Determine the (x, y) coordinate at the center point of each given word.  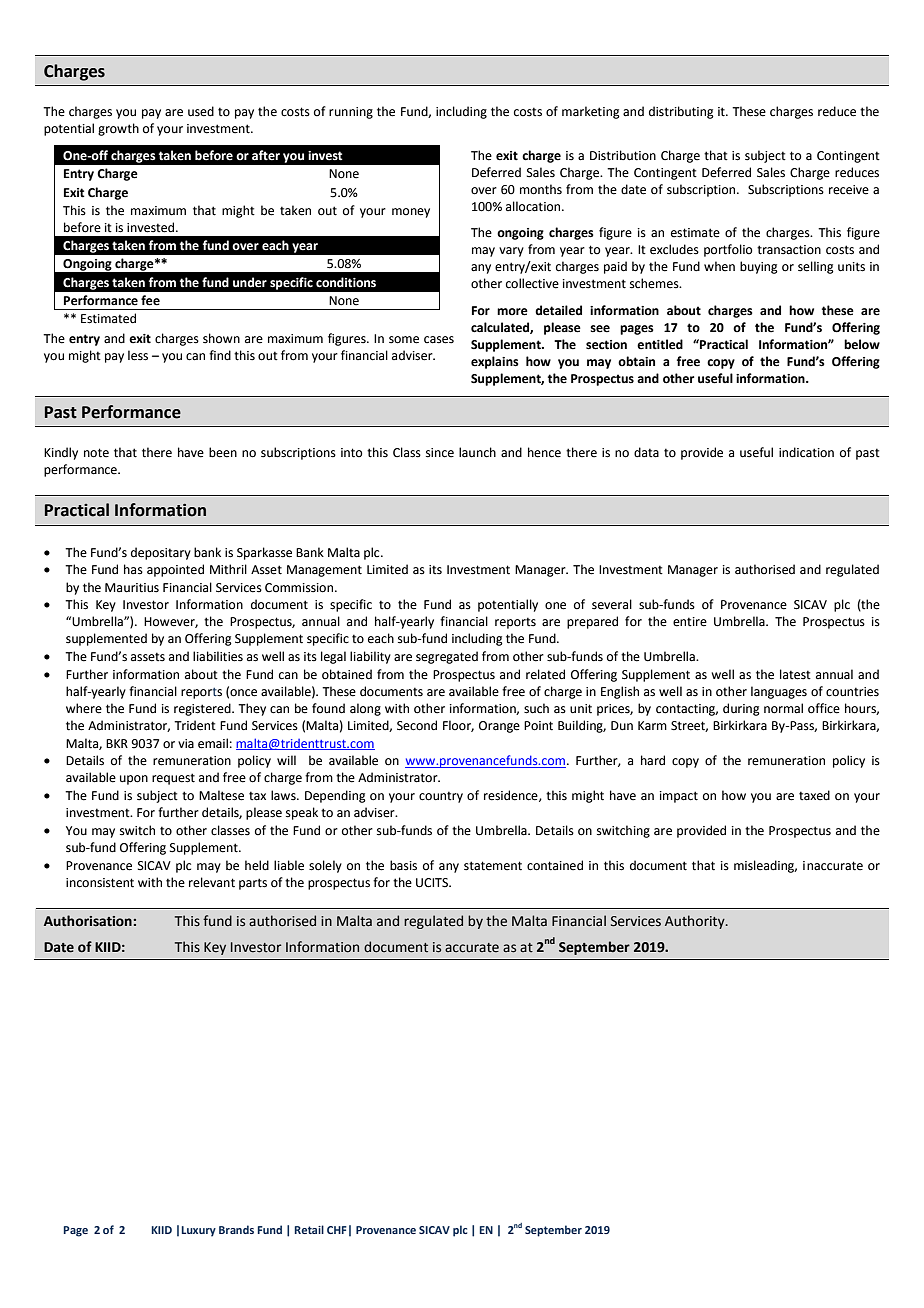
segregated (447, 657)
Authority (696, 922)
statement (493, 866)
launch (477, 452)
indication (806, 452)
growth (118, 129)
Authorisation (88, 921)
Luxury (198, 1231)
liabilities (218, 656)
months (541, 189)
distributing (681, 112)
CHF (337, 1230)
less (138, 355)
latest (795, 674)
